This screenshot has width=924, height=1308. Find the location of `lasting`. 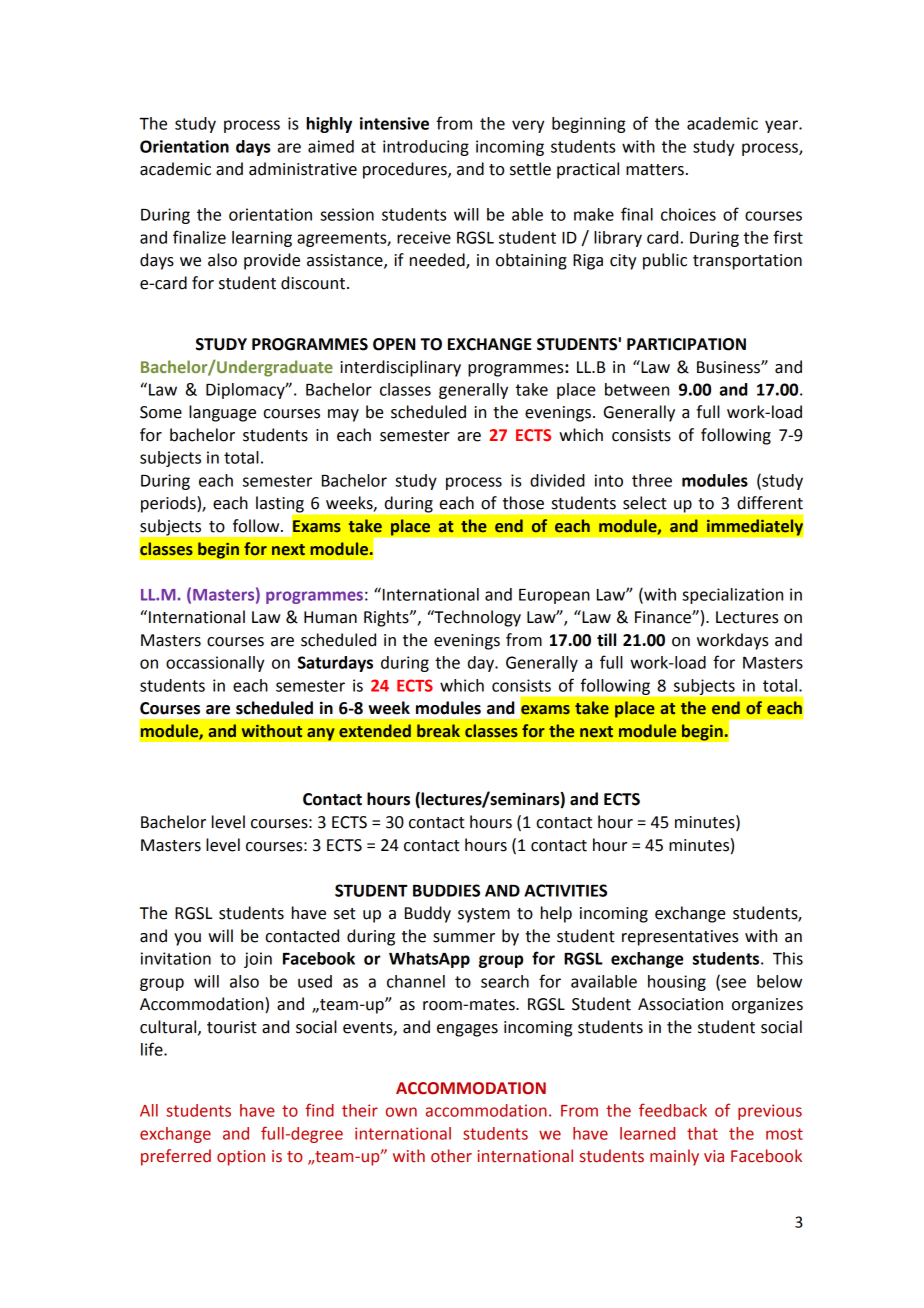

lasting is located at coordinates (280, 504).
